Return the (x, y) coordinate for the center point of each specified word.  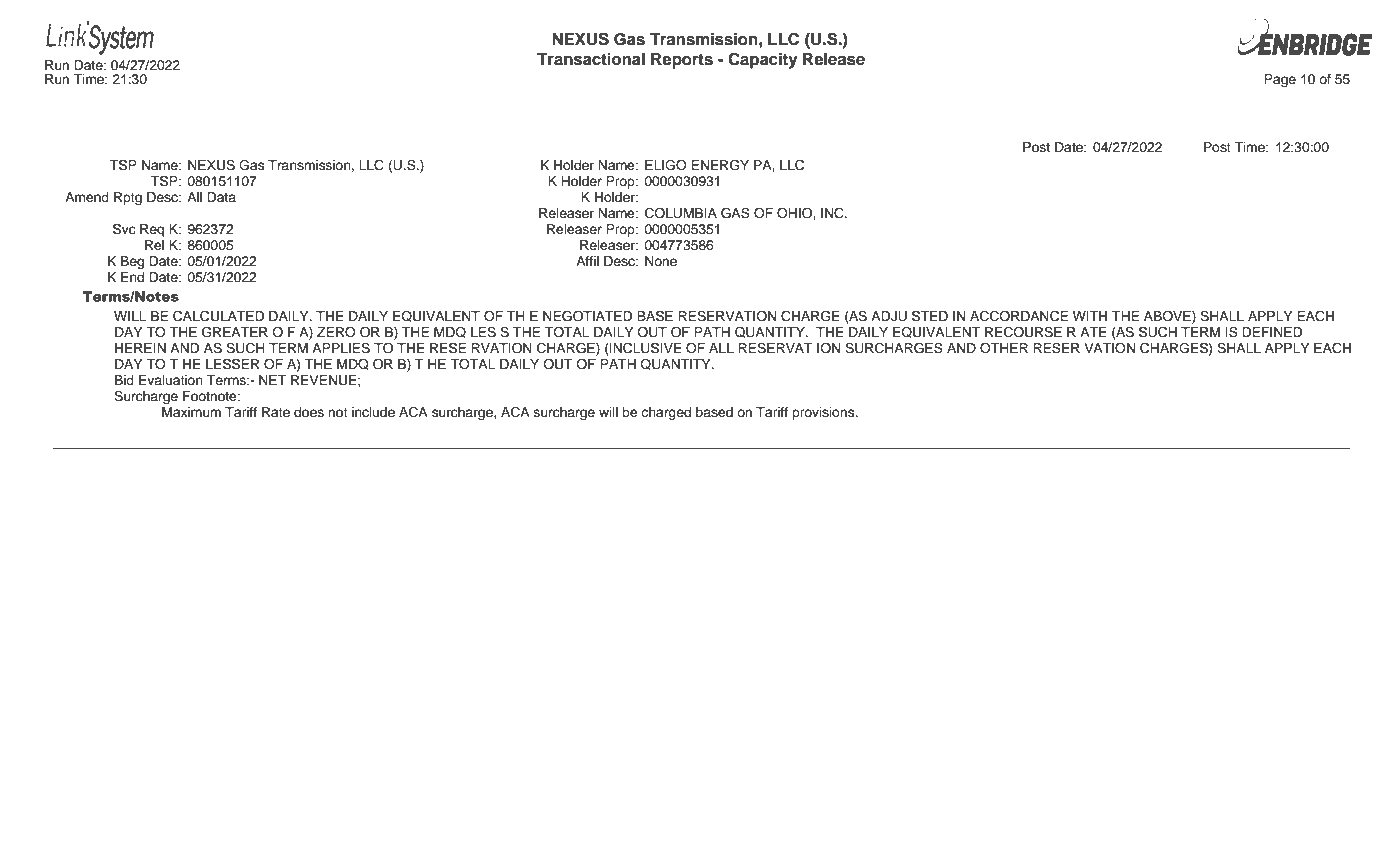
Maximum (191, 412)
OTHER (1004, 348)
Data (221, 197)
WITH (1090, 316)
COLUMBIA (681, 213)
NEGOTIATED (587, 316)
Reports (682, 61)
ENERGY (720, 165)
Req (152, 230)
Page (1280, 80)
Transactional (591, 59)
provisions (824, 413)
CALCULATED (218, 316)
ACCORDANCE (1019, 316)
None (661, 261)
